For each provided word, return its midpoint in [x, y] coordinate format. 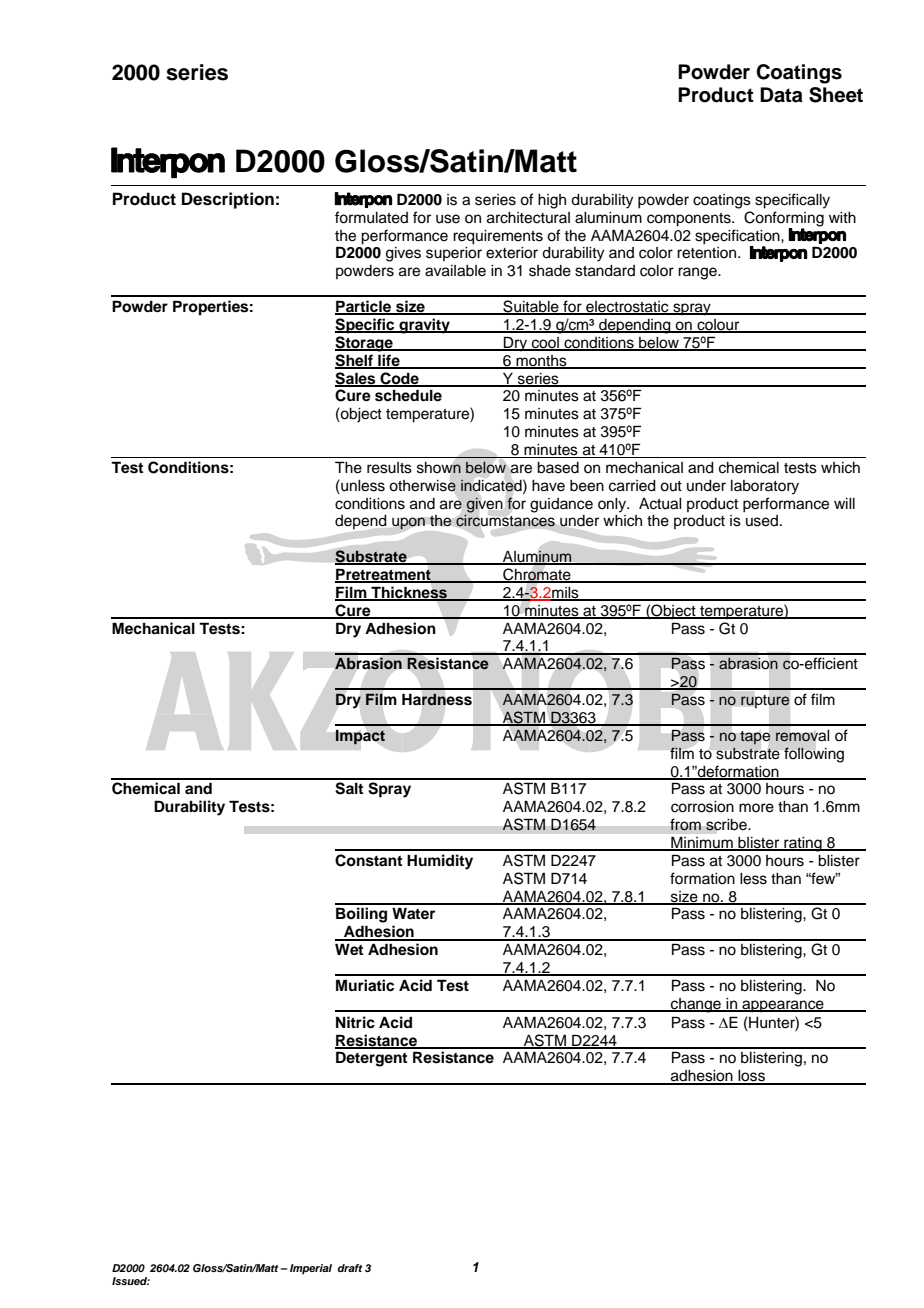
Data [781, 95]
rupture [765, 701]
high [552, 201]
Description [228, 200]
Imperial [311, 1269]
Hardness [437, 699]
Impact [360, 737]
